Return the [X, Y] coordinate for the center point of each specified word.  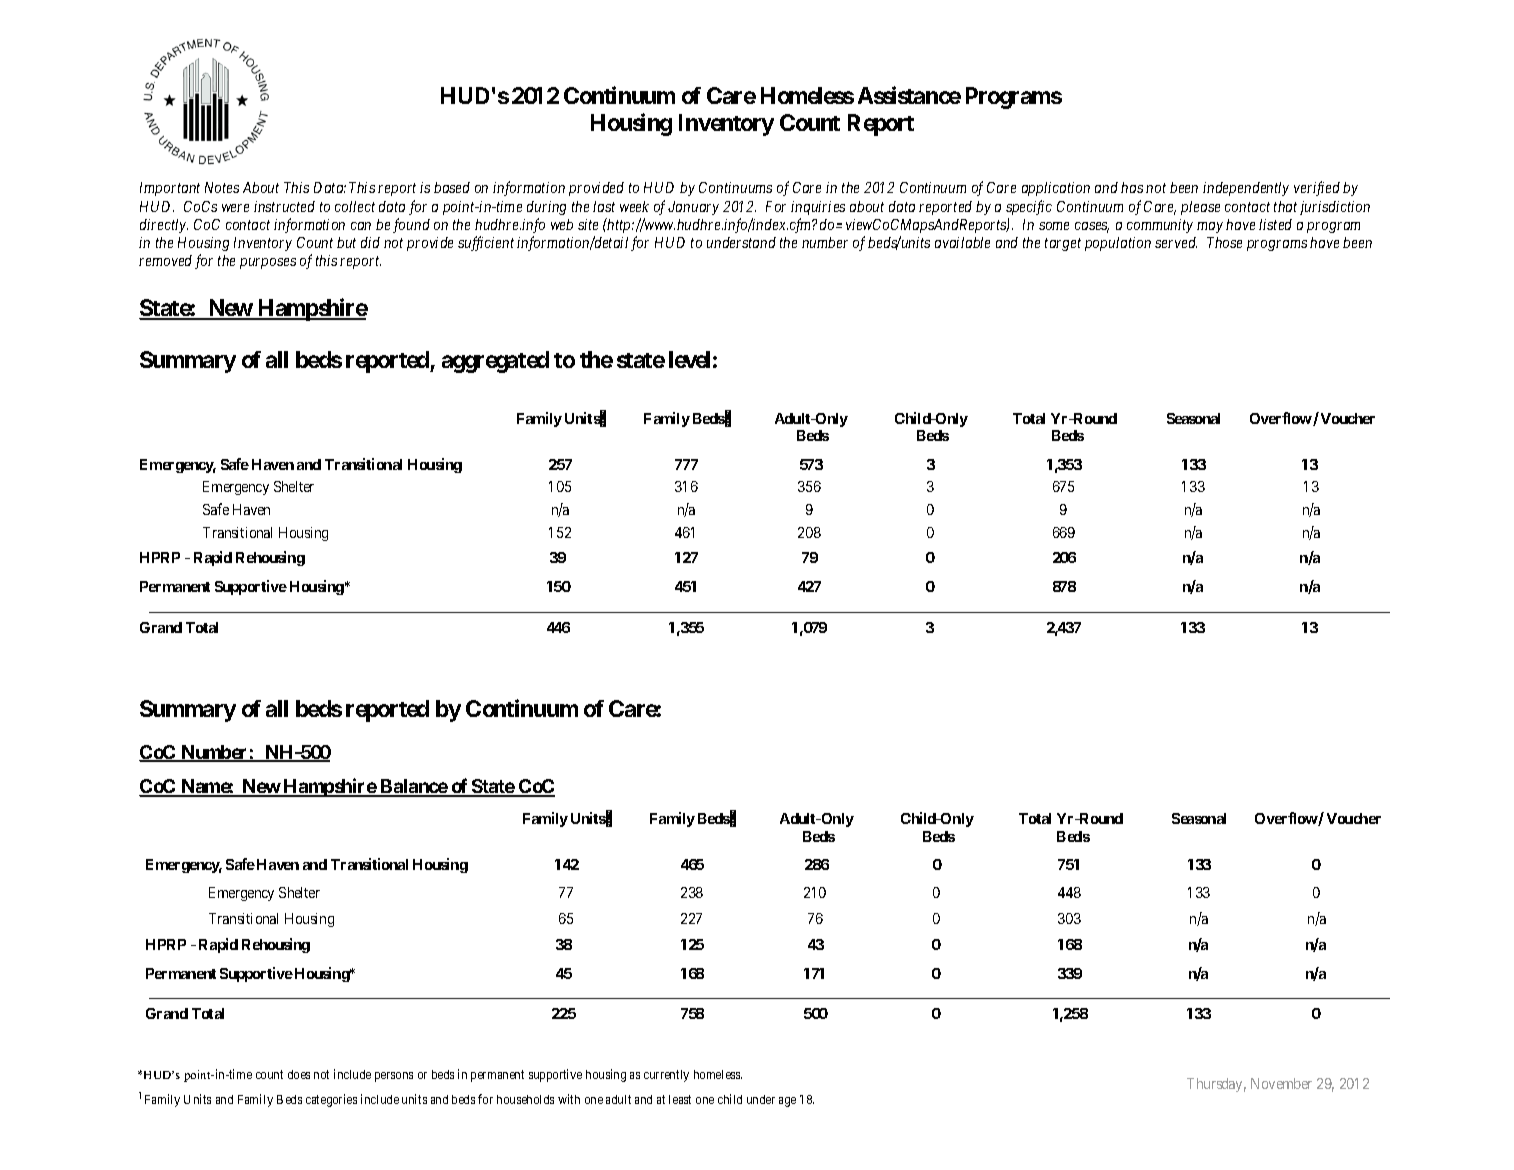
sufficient [486, 243]
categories [331, 1100]
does [299, 1074]
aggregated [495, 362]
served [1176, 242]
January [693, 208]
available [962, 242]
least [680, 1099]
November [1281, 1083]
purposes [268, 263]
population [1118, 244]
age [787, 1102]
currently [666, 1076]
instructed [284, 206]
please [1200, 208]
